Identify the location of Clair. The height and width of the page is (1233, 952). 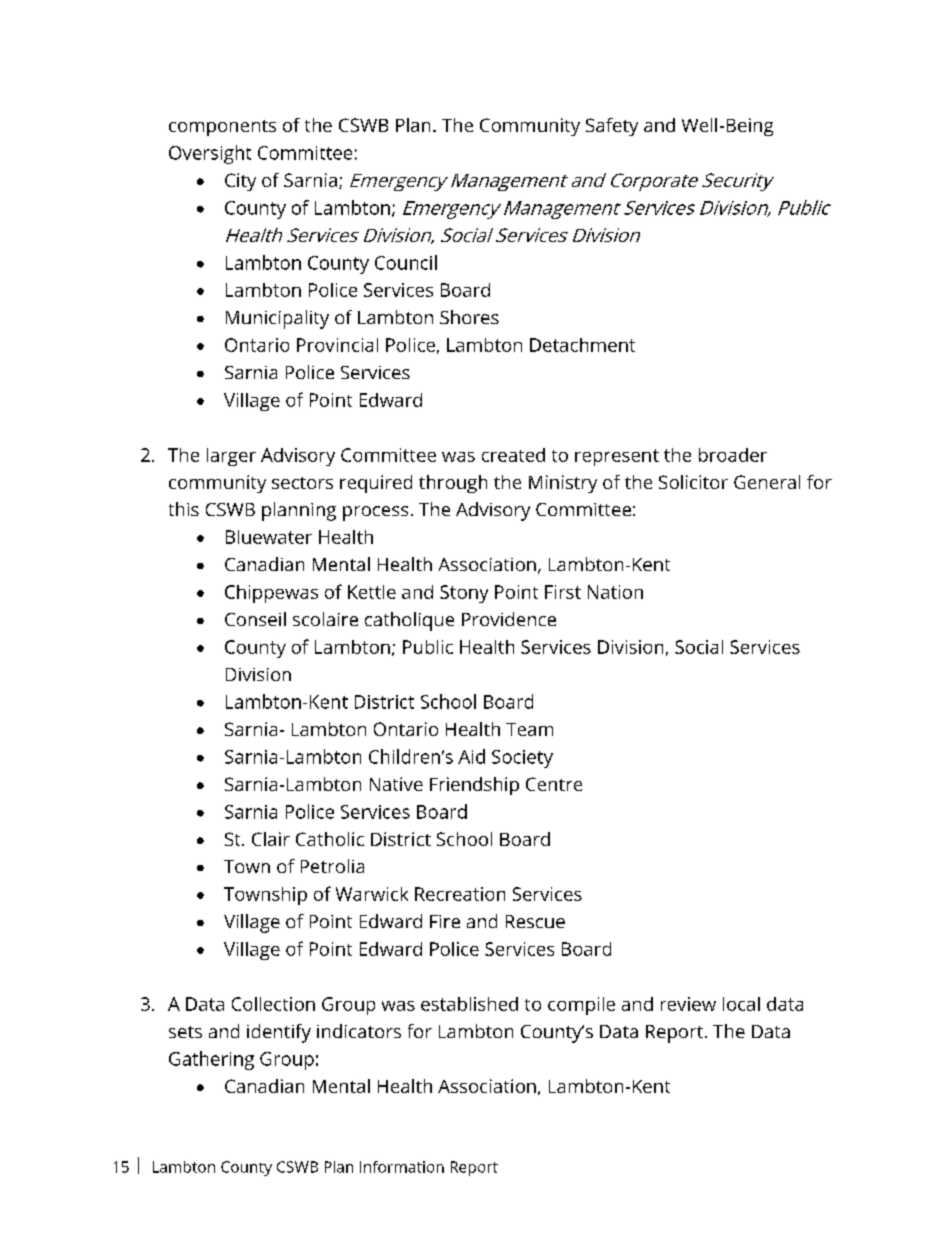
(271, 839).
